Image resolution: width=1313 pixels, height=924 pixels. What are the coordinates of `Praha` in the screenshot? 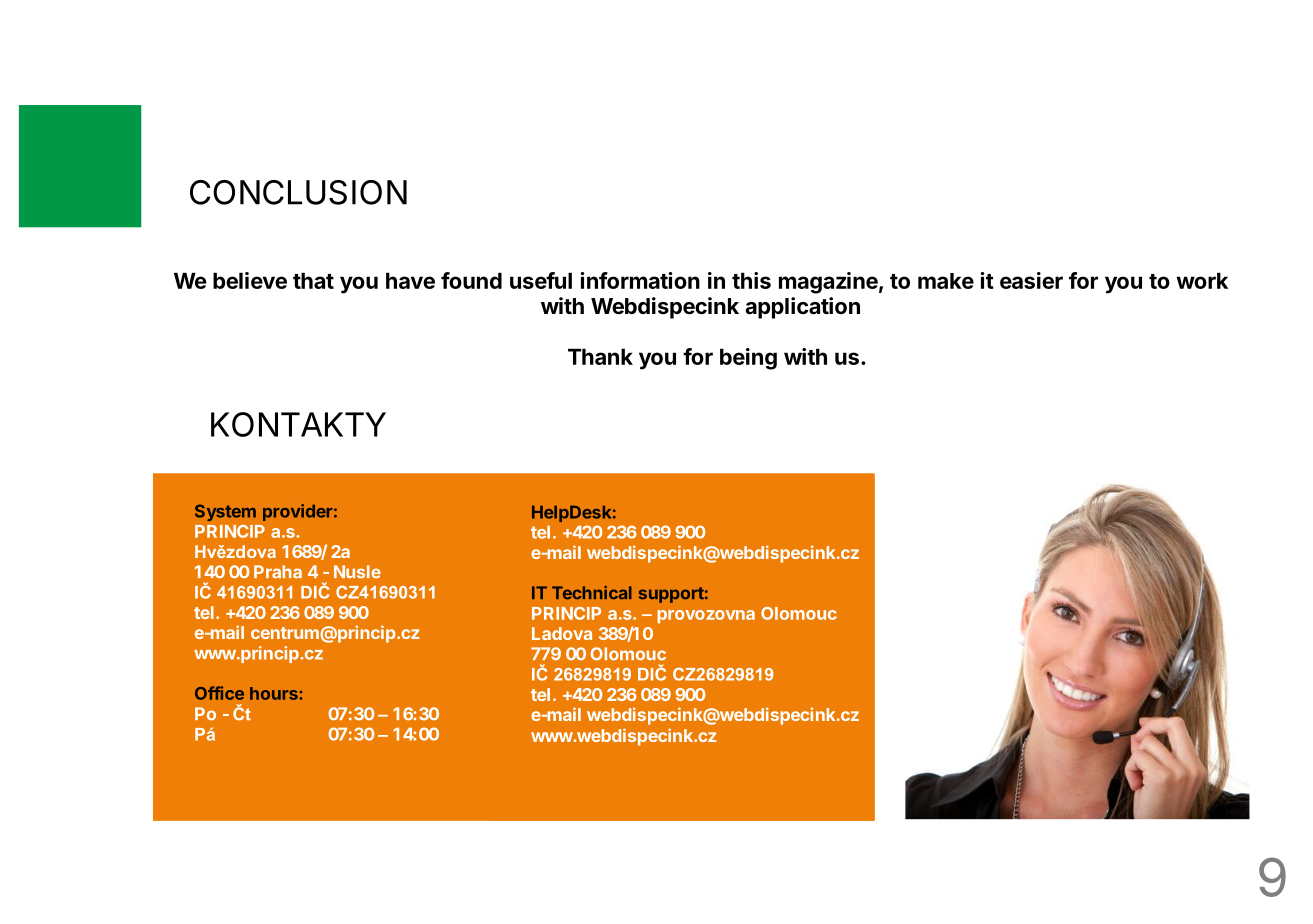 It's located at (278, 572).
